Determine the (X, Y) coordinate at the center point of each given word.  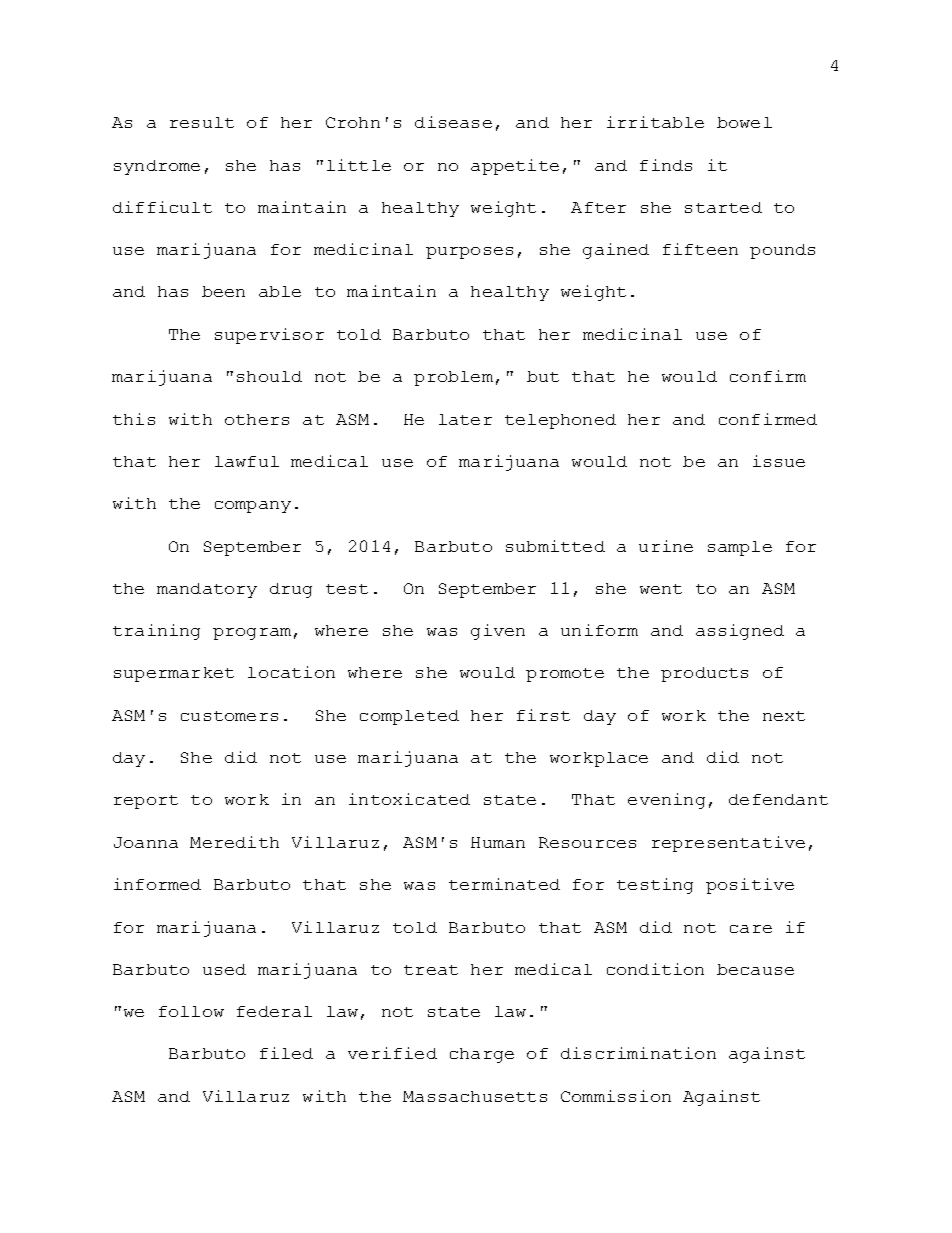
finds (666, 165)
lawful (247, 461)
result (202, 122)
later (465, 419)
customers (229, 716)
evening (666, 801)
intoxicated (409, 799)
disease (453, 122)
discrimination (638, 1053)
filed (286, 1053)
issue (779, 461)
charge (482, 1055)
